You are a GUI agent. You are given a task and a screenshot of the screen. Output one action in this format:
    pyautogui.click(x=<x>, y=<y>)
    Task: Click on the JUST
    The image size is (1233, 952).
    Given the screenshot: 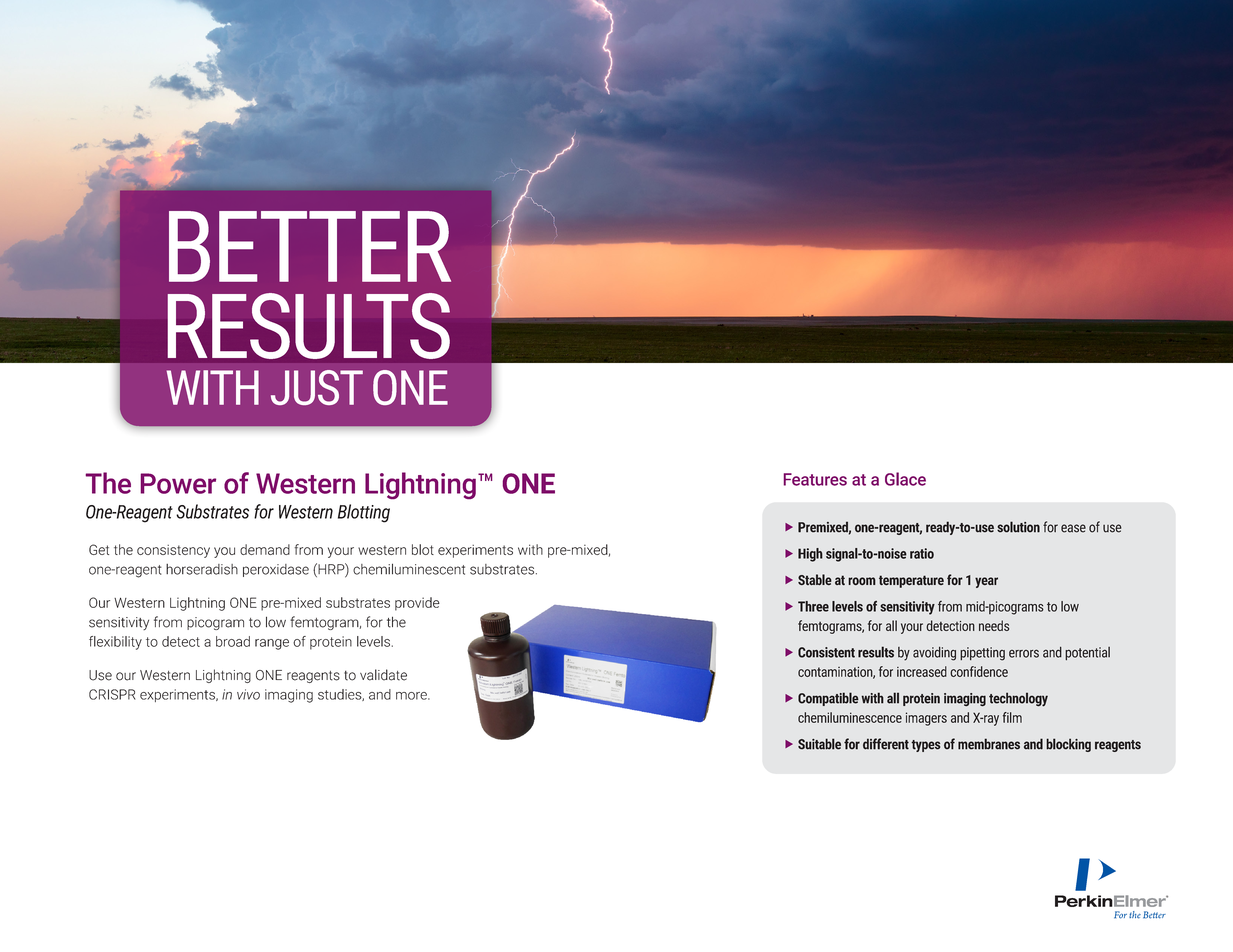 What is the action you would take?
    pyautogui.click(x=317, y=387)
